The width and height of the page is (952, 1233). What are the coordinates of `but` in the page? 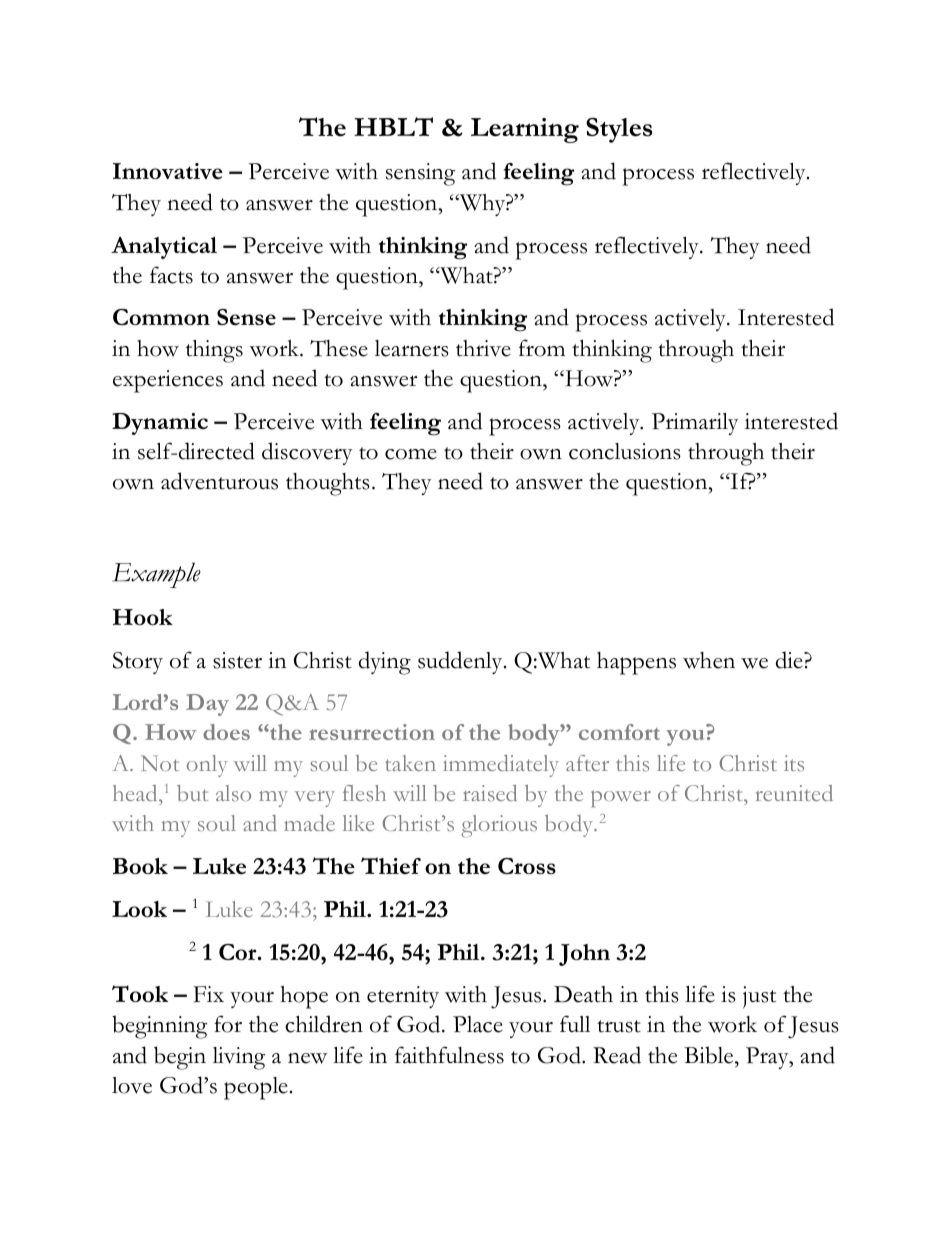 It's located at (192, 793).
